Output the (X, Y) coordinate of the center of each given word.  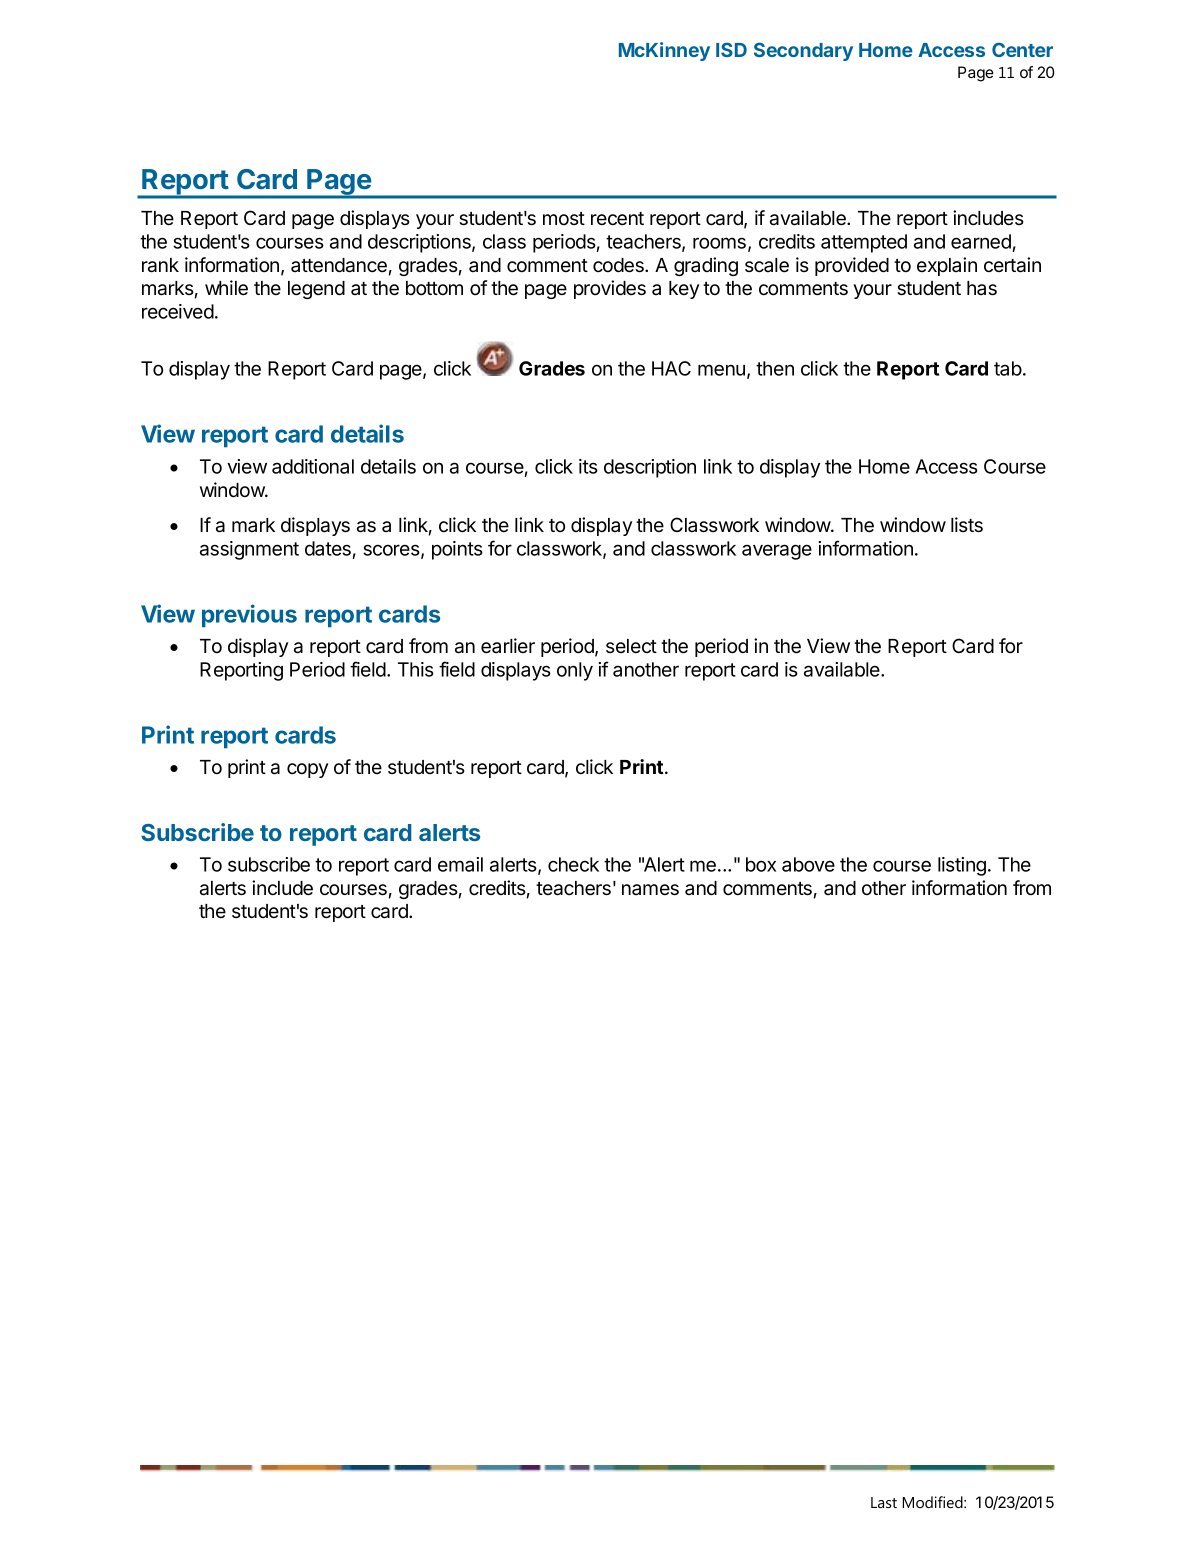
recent (617, 219)
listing (962, 866)
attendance (339, 265)
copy (307, 770)
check (573, 864)
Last (884, 1502)
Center (1022, 50)
